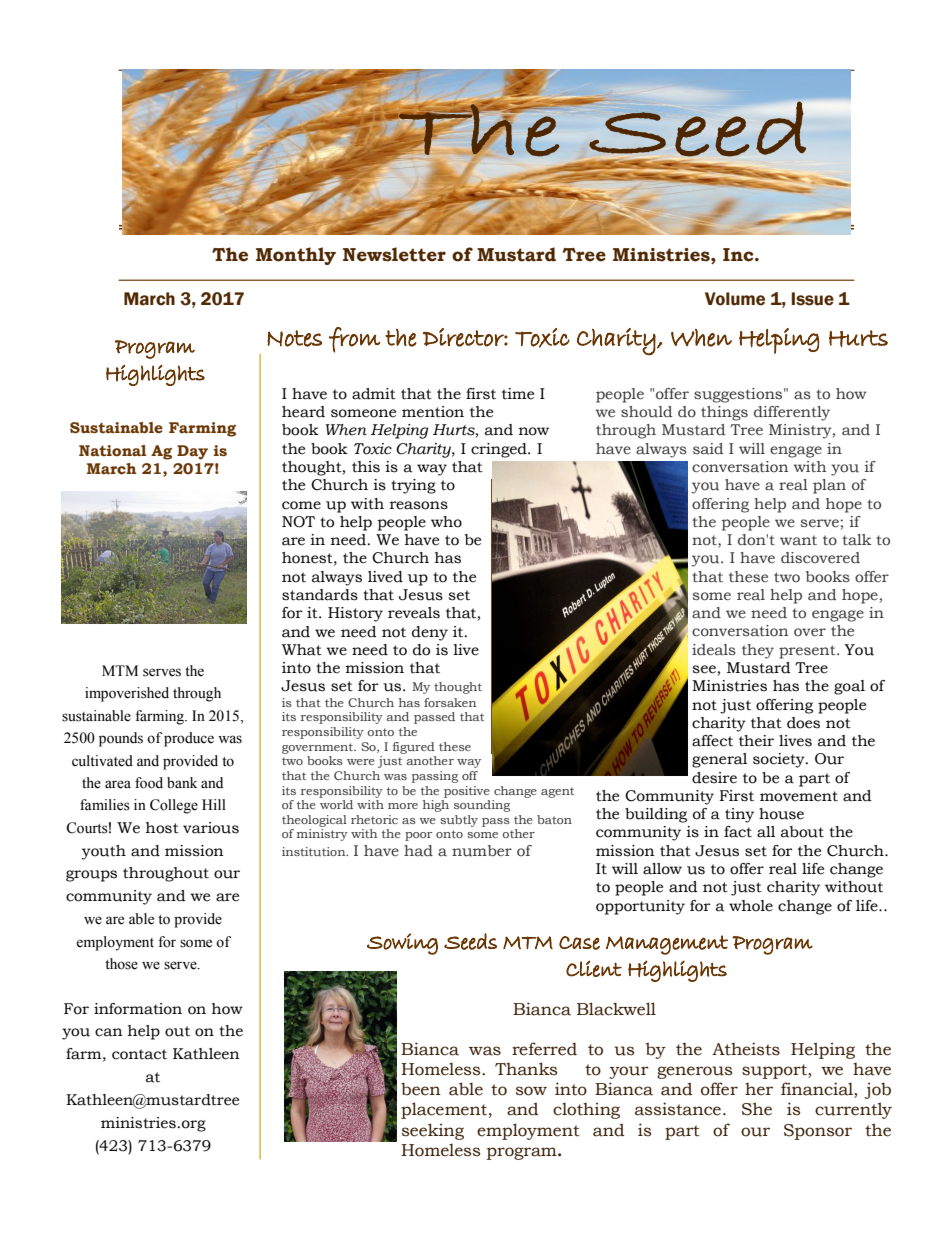  I want to click on Newsletter, so click(394, 254).
